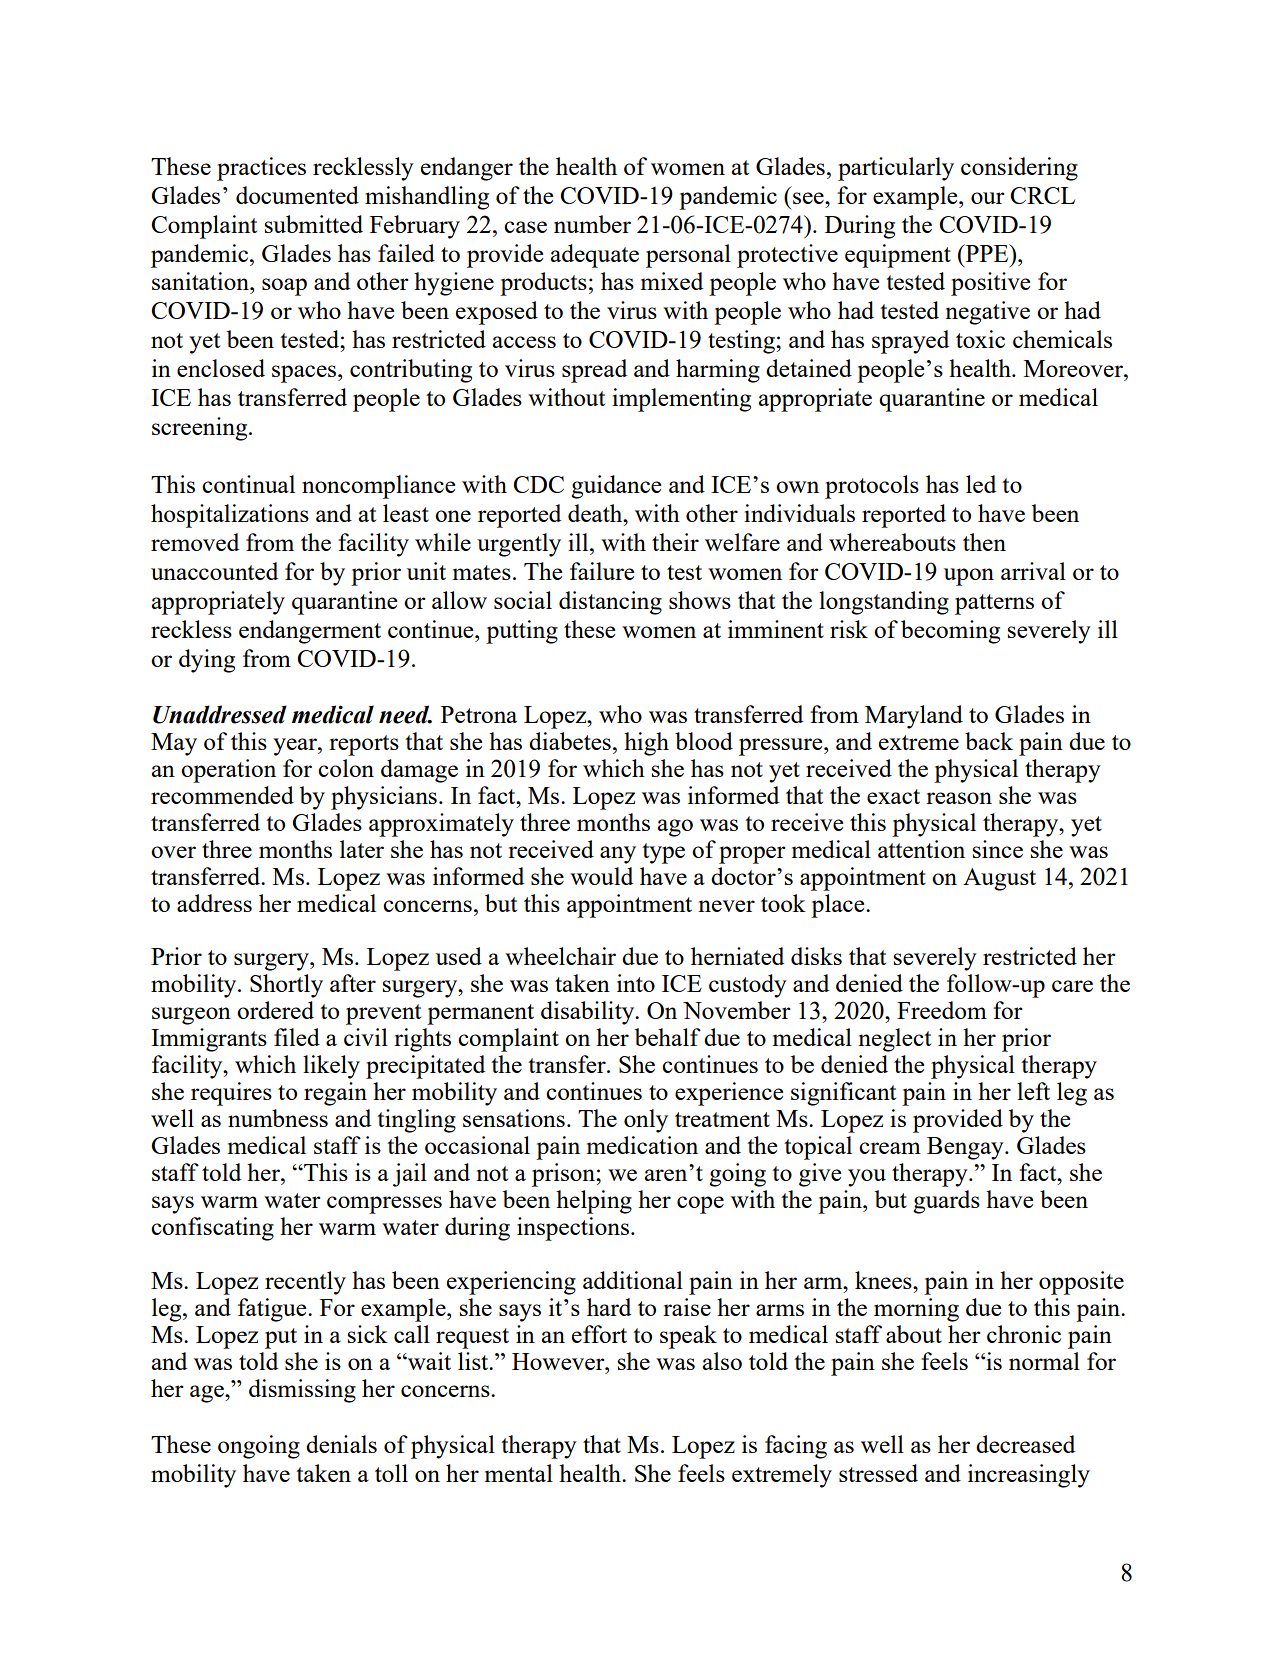 The height and width of the page is (1662, 1284). Describe the element at coordinates (668, 1037) in the page. I see `behalf` at that location.
